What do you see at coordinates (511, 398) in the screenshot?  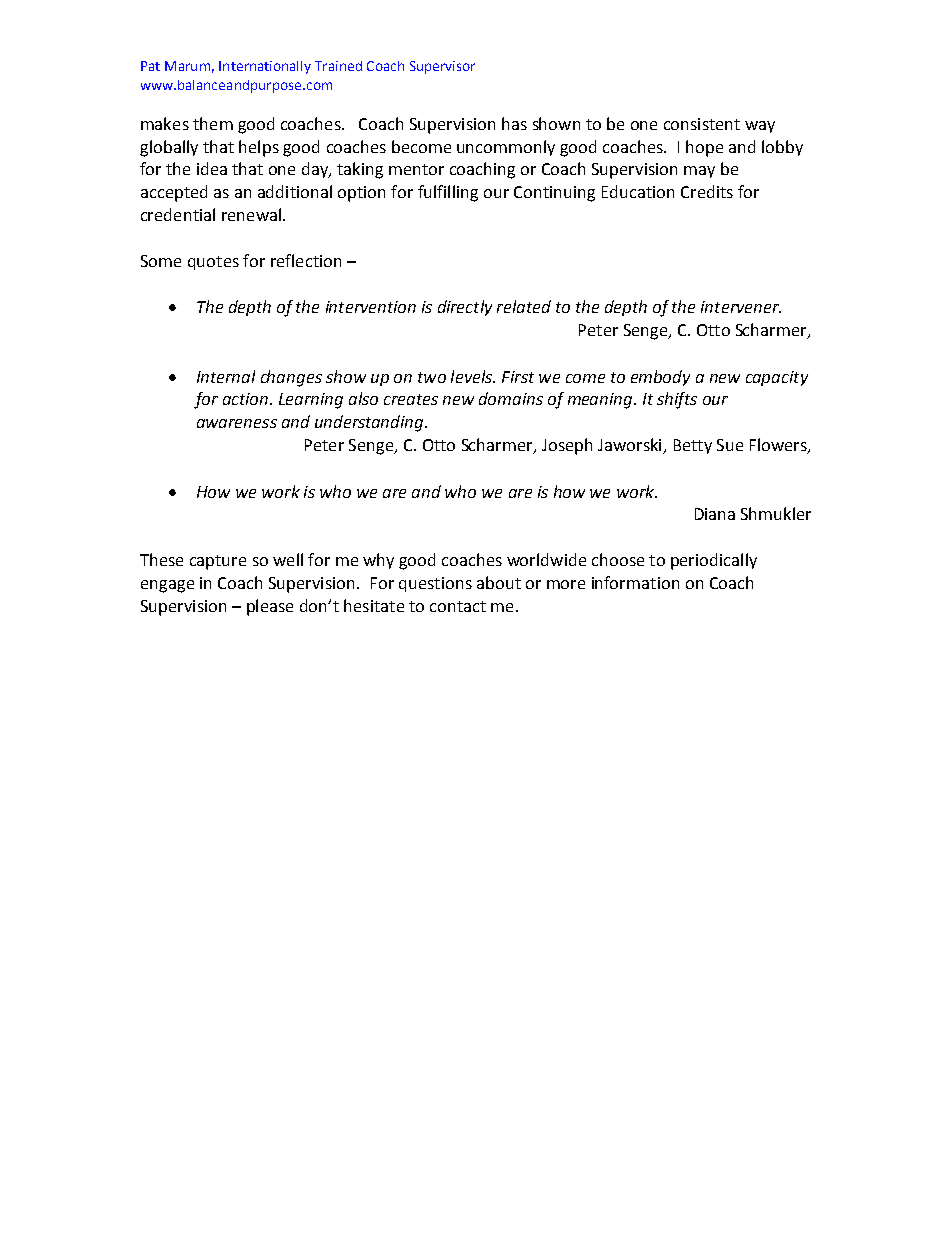 I see `domains` at bounding box center [511, 398].
